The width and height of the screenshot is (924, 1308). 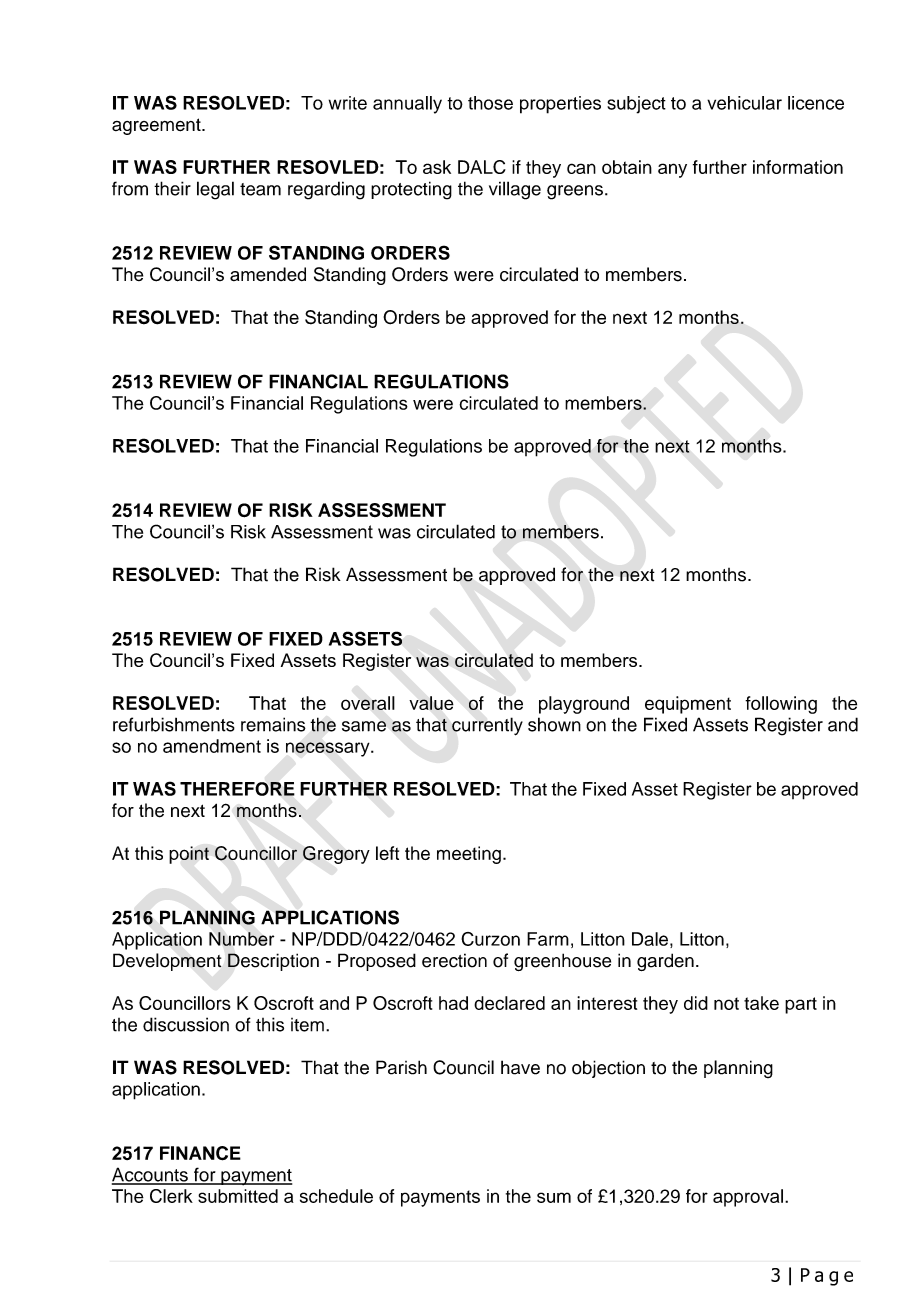 What do you see at coordinates (157, 126) in the screenshot?
I see `agreement` at bounding box center [157, 126].
